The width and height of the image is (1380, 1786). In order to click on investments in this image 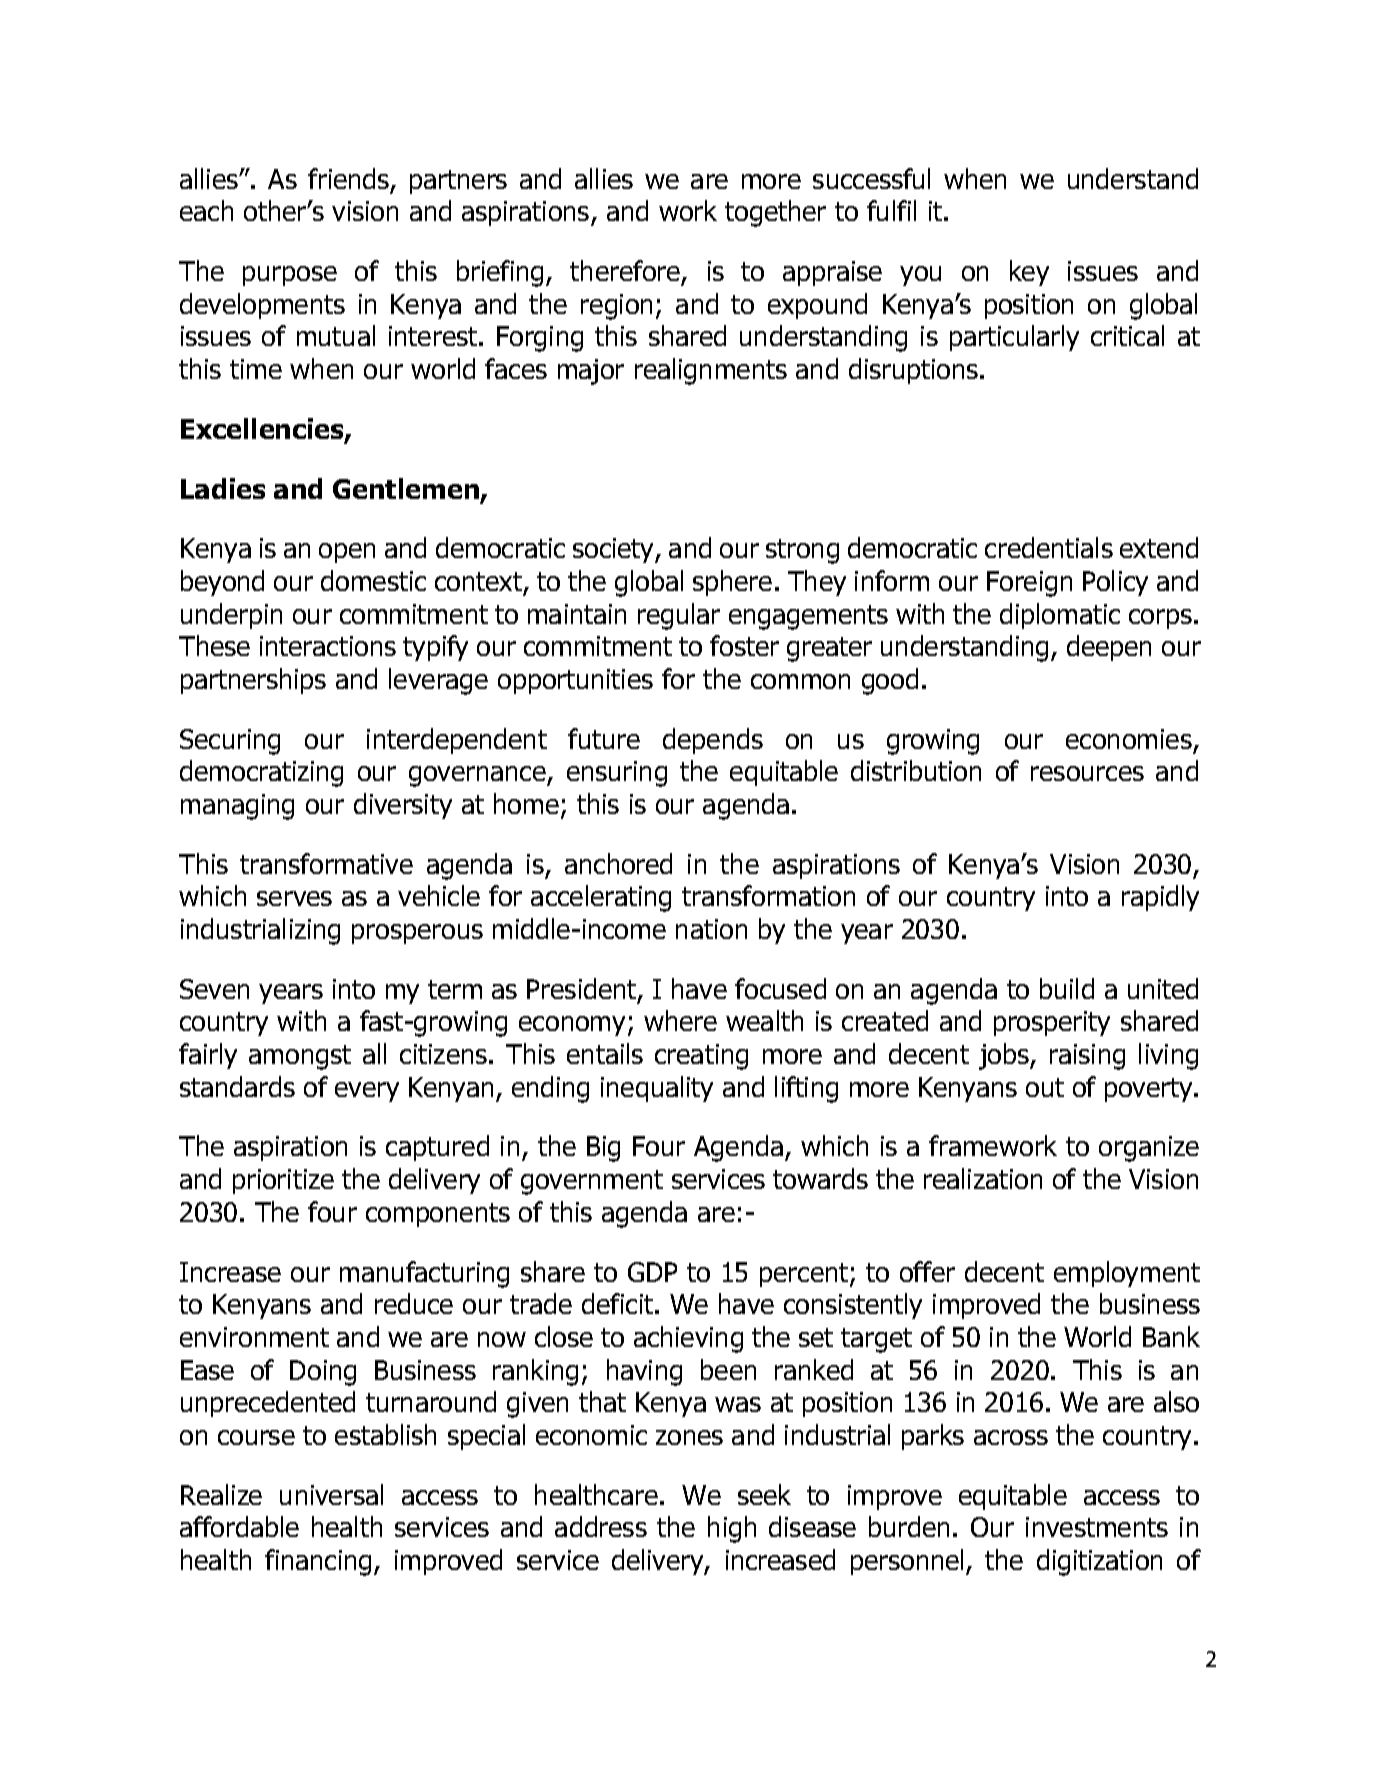, I will do `click(1097, 1527)`.
